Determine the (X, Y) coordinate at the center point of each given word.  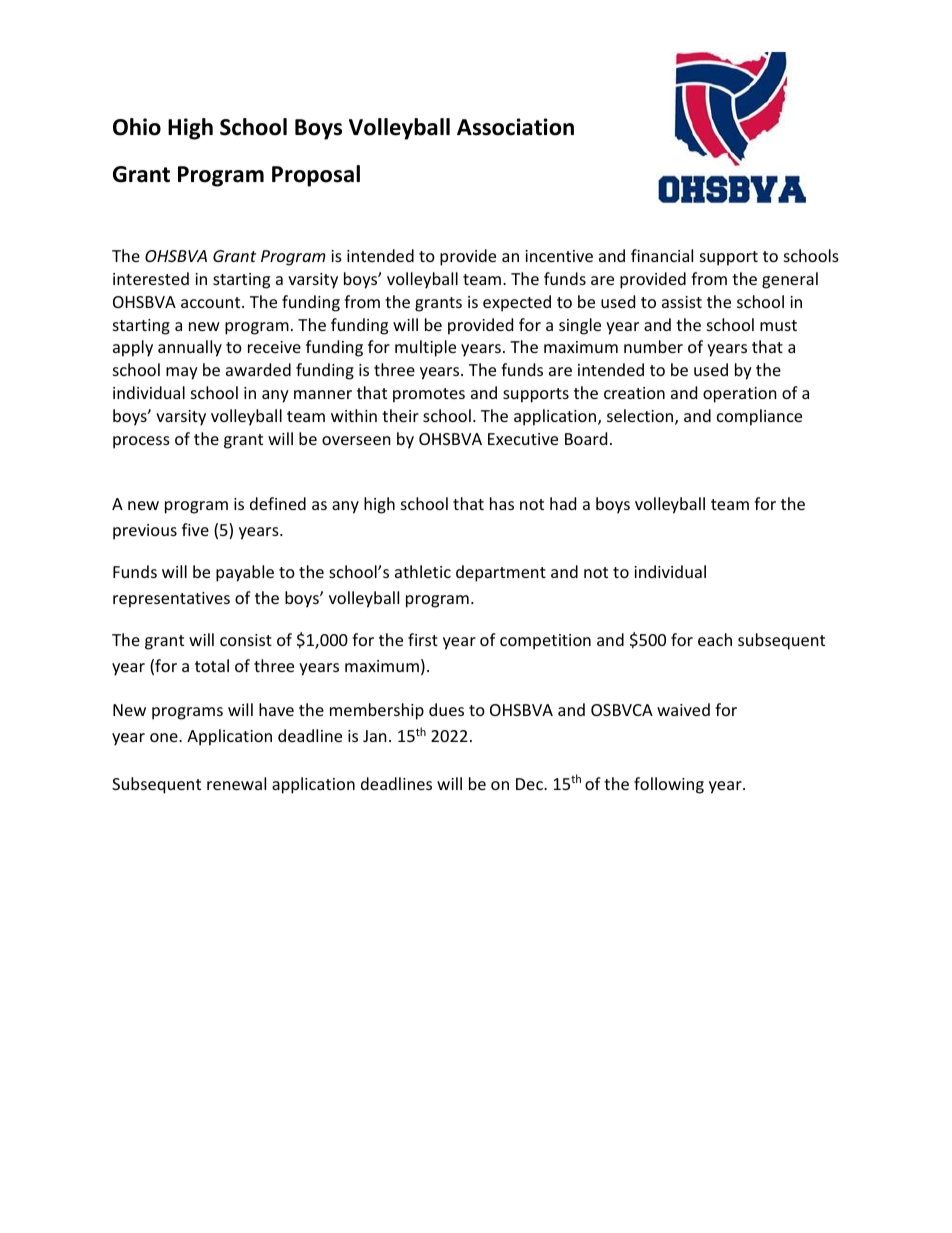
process (141, 442)
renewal (236, 783)
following (669, 785)
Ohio (137, 127)
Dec (530, 784)
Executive (523, 439)
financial (662, 255)
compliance (759, 417)
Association (515, 127)
